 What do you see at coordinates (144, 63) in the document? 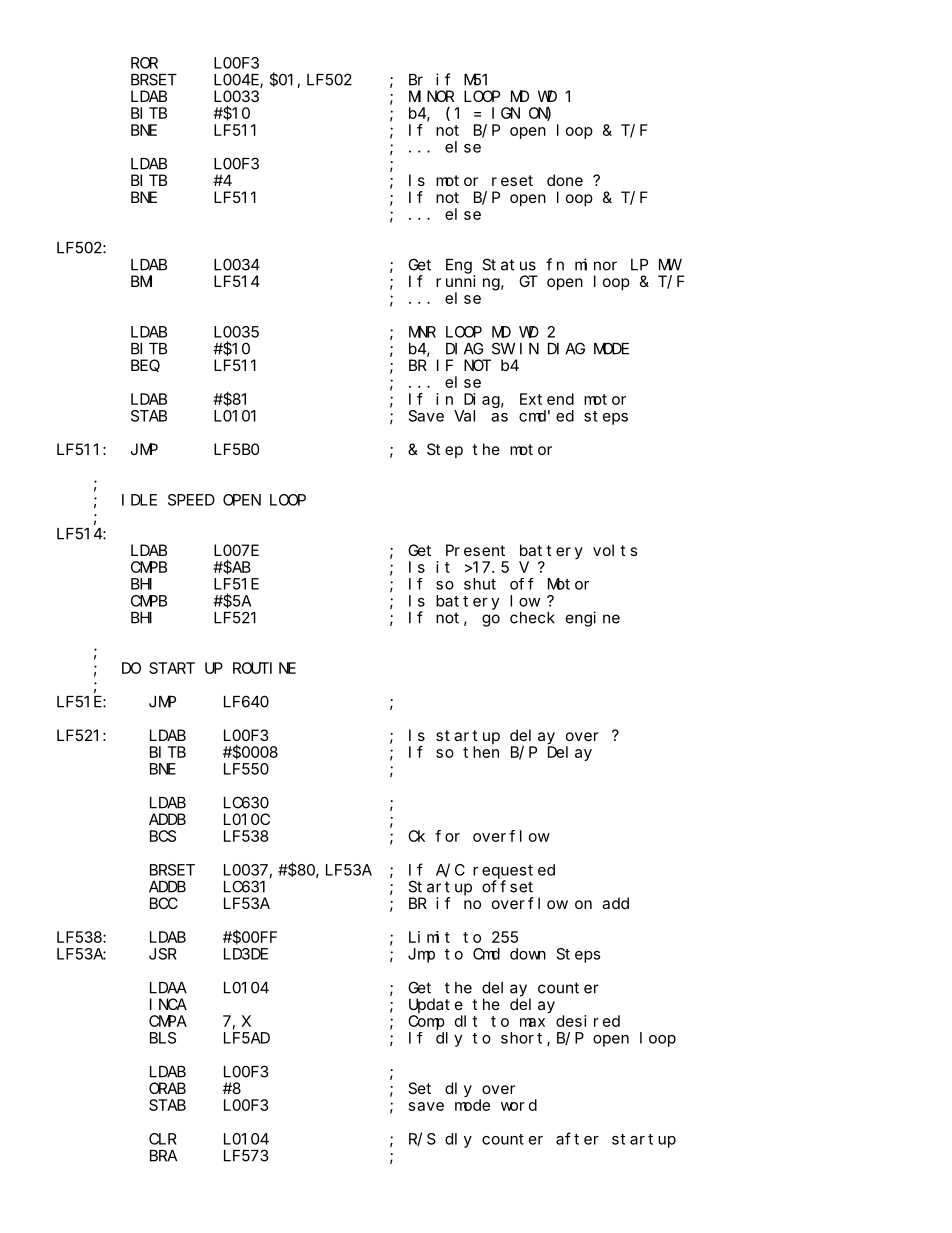
I see `ROR` at bounding box center [144, 63].
